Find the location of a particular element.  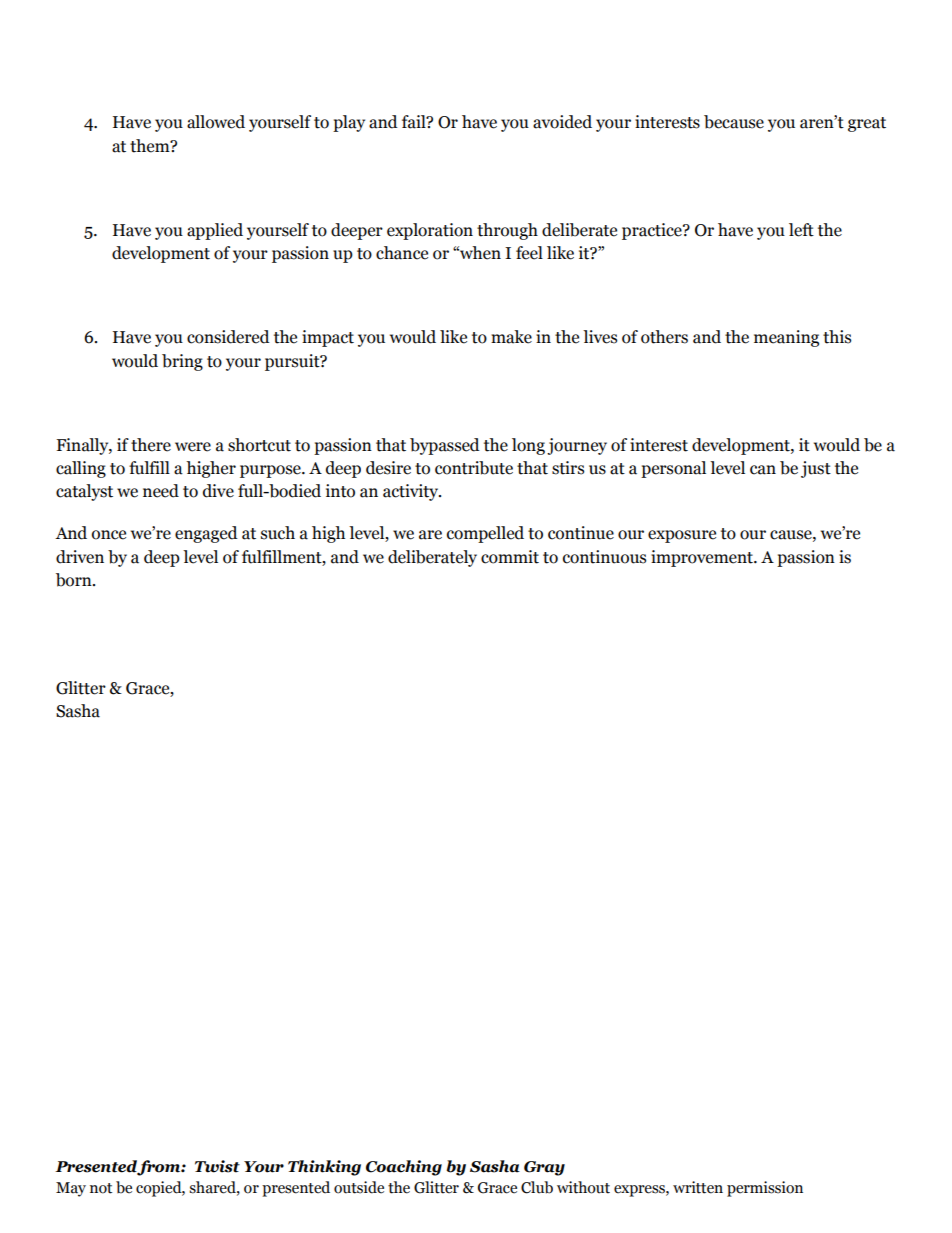

allowed is located at coordinates (216, 122).
